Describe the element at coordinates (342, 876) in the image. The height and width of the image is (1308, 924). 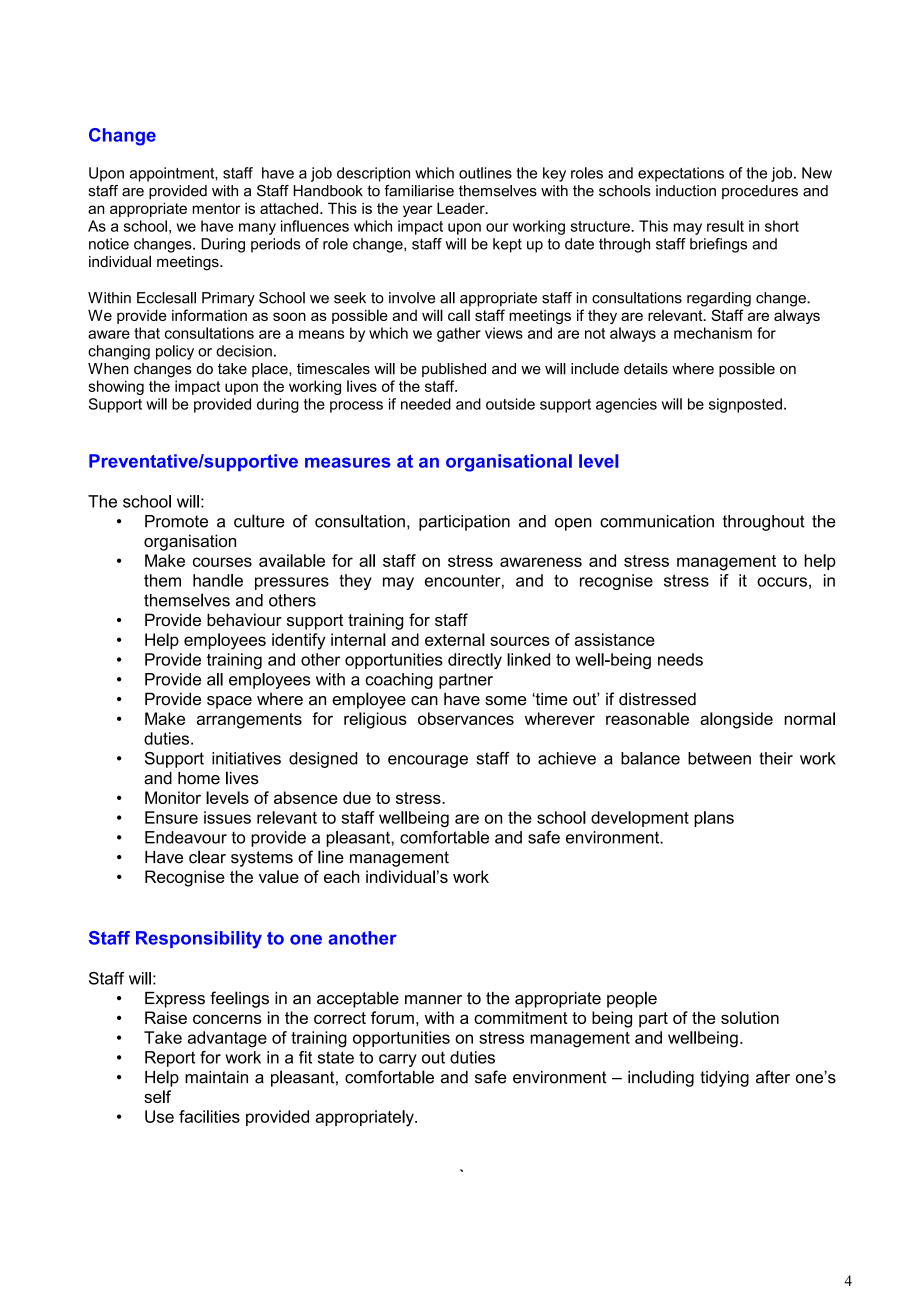
I see `each` at that location.
